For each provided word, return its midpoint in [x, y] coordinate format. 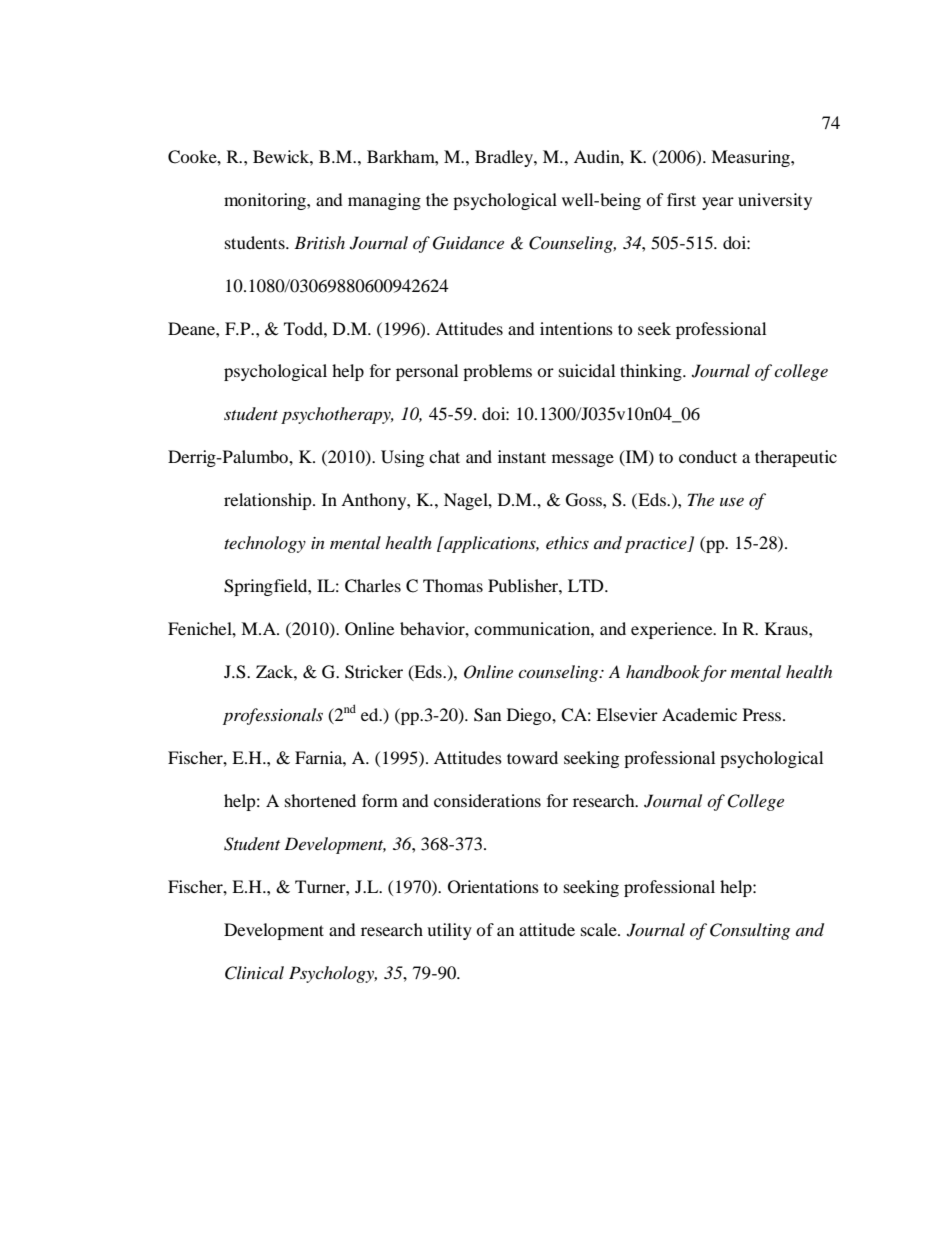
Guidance [468, 243]
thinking [652, 372]
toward [532, 757]
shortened [320, 800]
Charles [373, 586]
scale [600, 929]
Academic [699, 714]
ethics [567, 542]
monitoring [266, 201]
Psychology [333, 974]
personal [427, 372]
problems [497, 372]
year [718, 203]
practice [657, 545]
